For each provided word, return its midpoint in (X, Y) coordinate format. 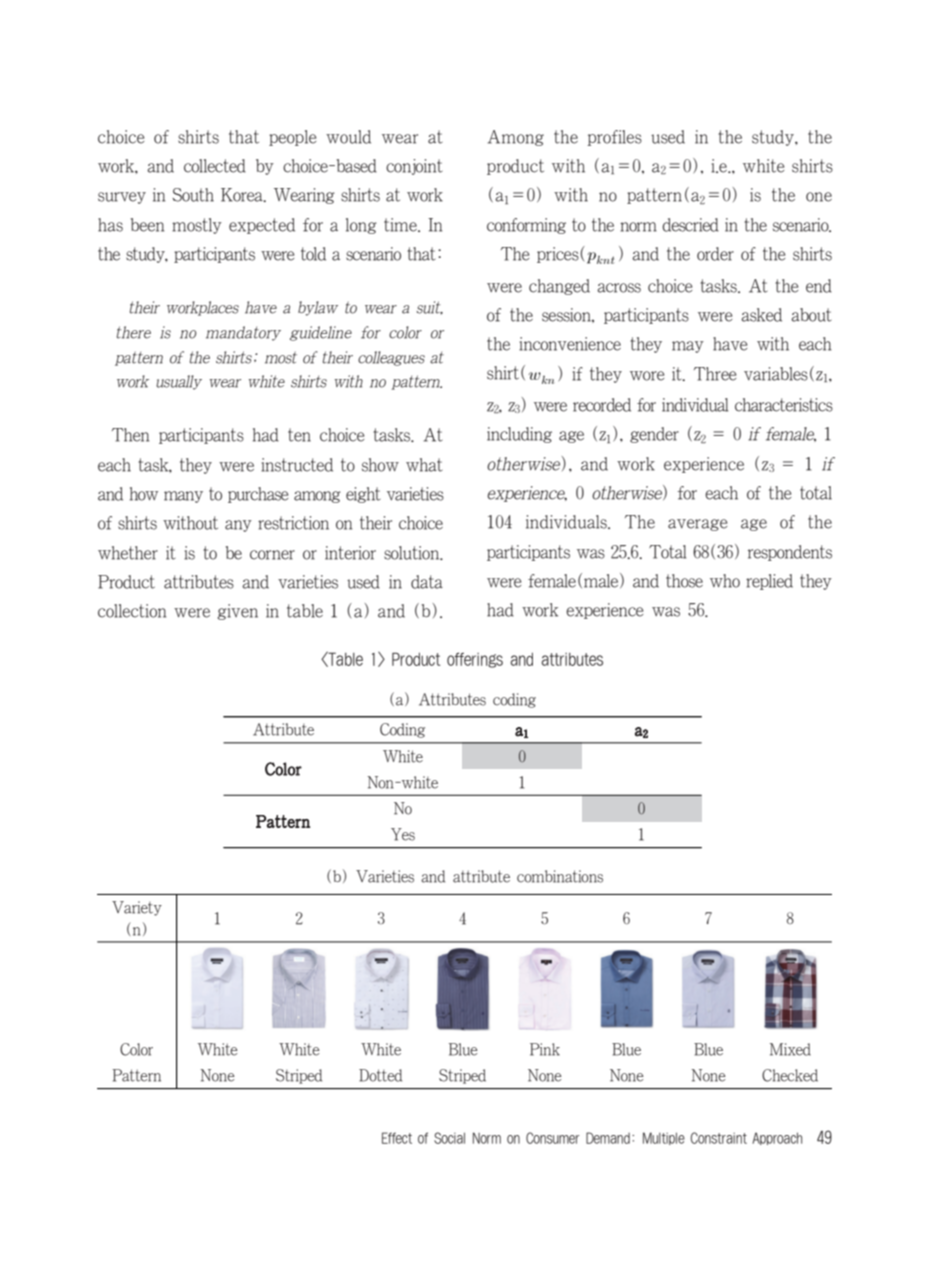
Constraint (719, 1138)
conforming (526, 226)
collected (215, 166)
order (715, 254)
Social (449, 1138)
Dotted (380, 1075)
